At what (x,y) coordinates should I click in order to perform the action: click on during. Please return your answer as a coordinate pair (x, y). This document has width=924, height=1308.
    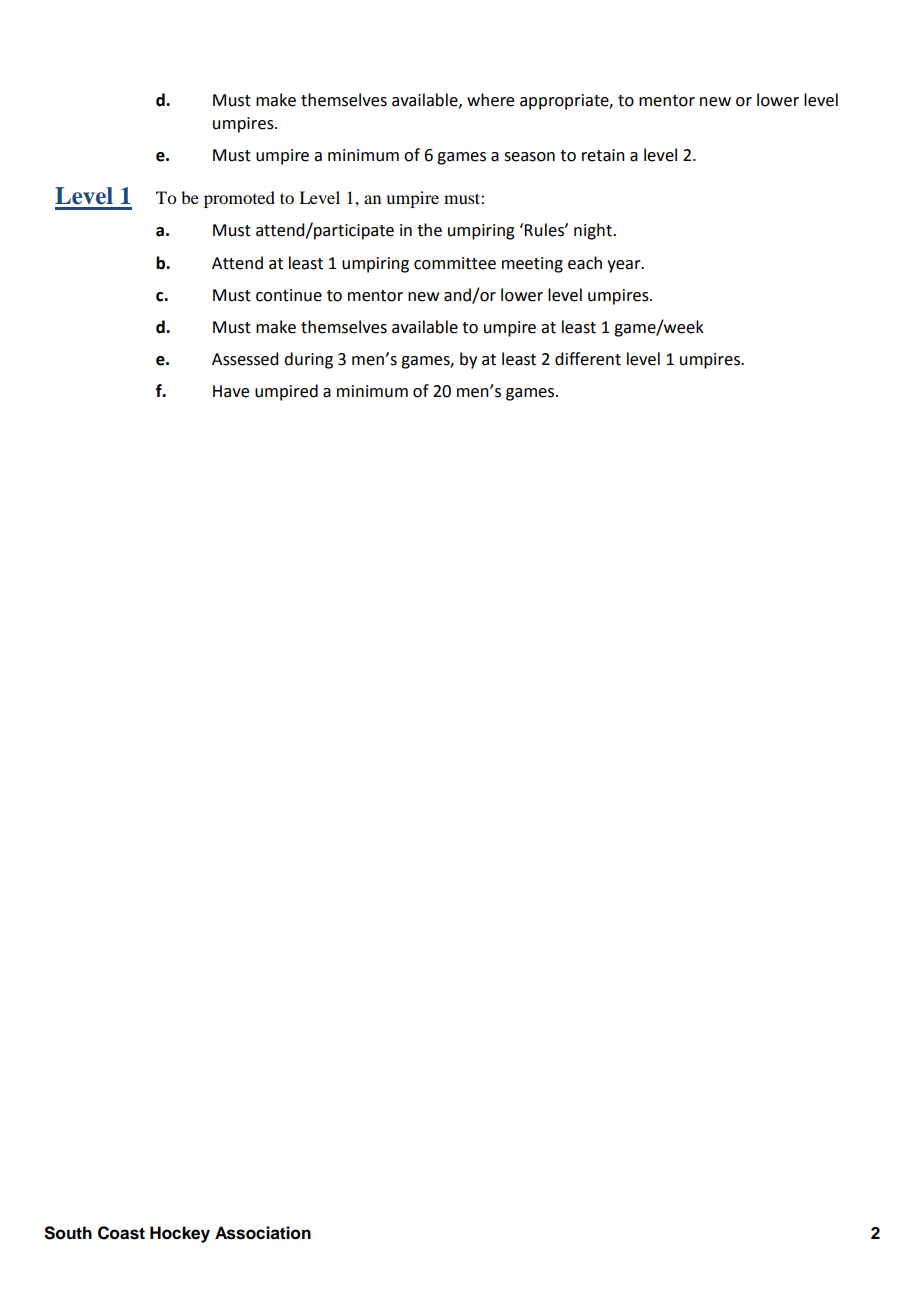
    Looking at the image, I should click on (308, 360).
